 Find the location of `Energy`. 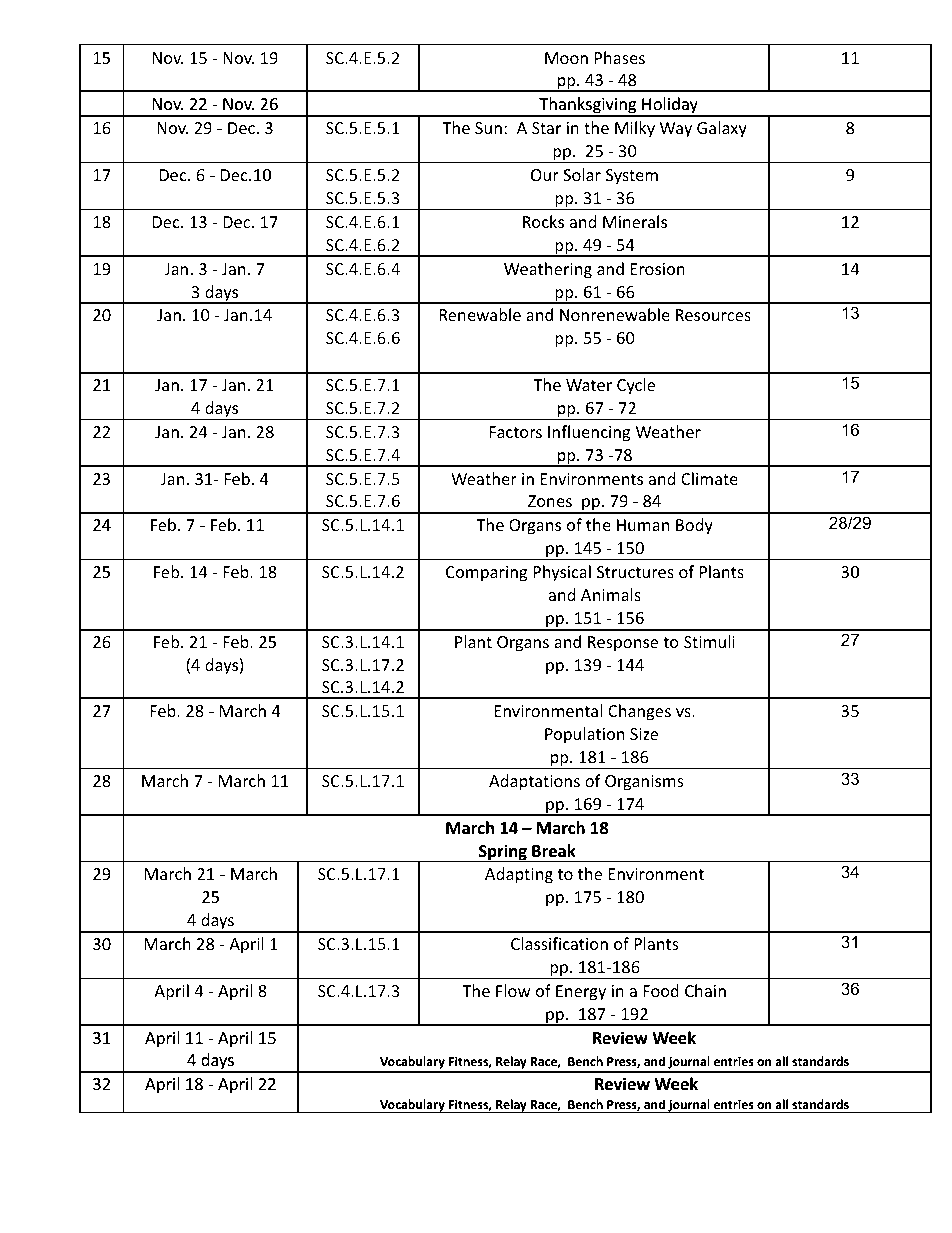

Energy is located at coordinates (581, 993).
